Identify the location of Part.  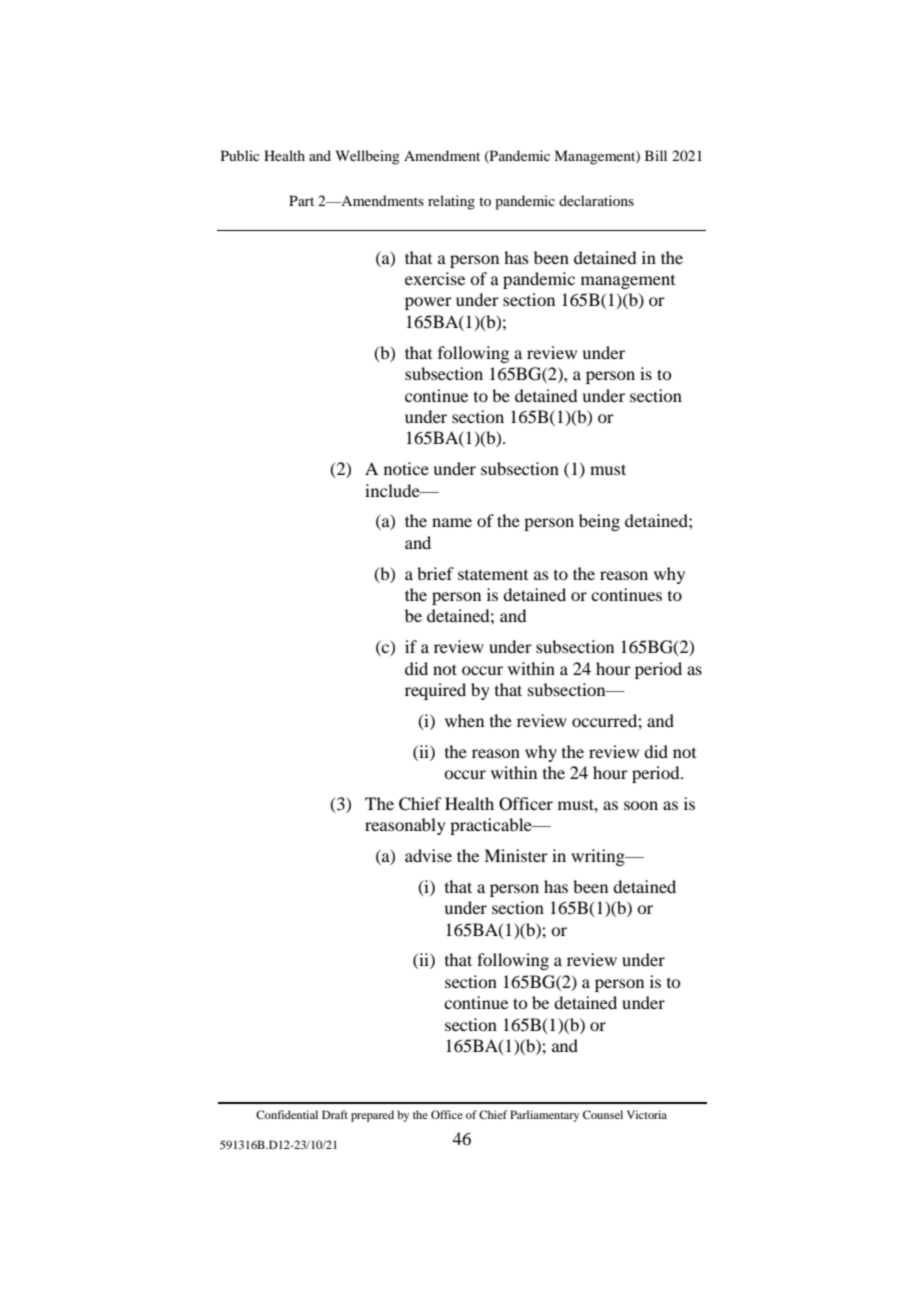
(301, 200).
